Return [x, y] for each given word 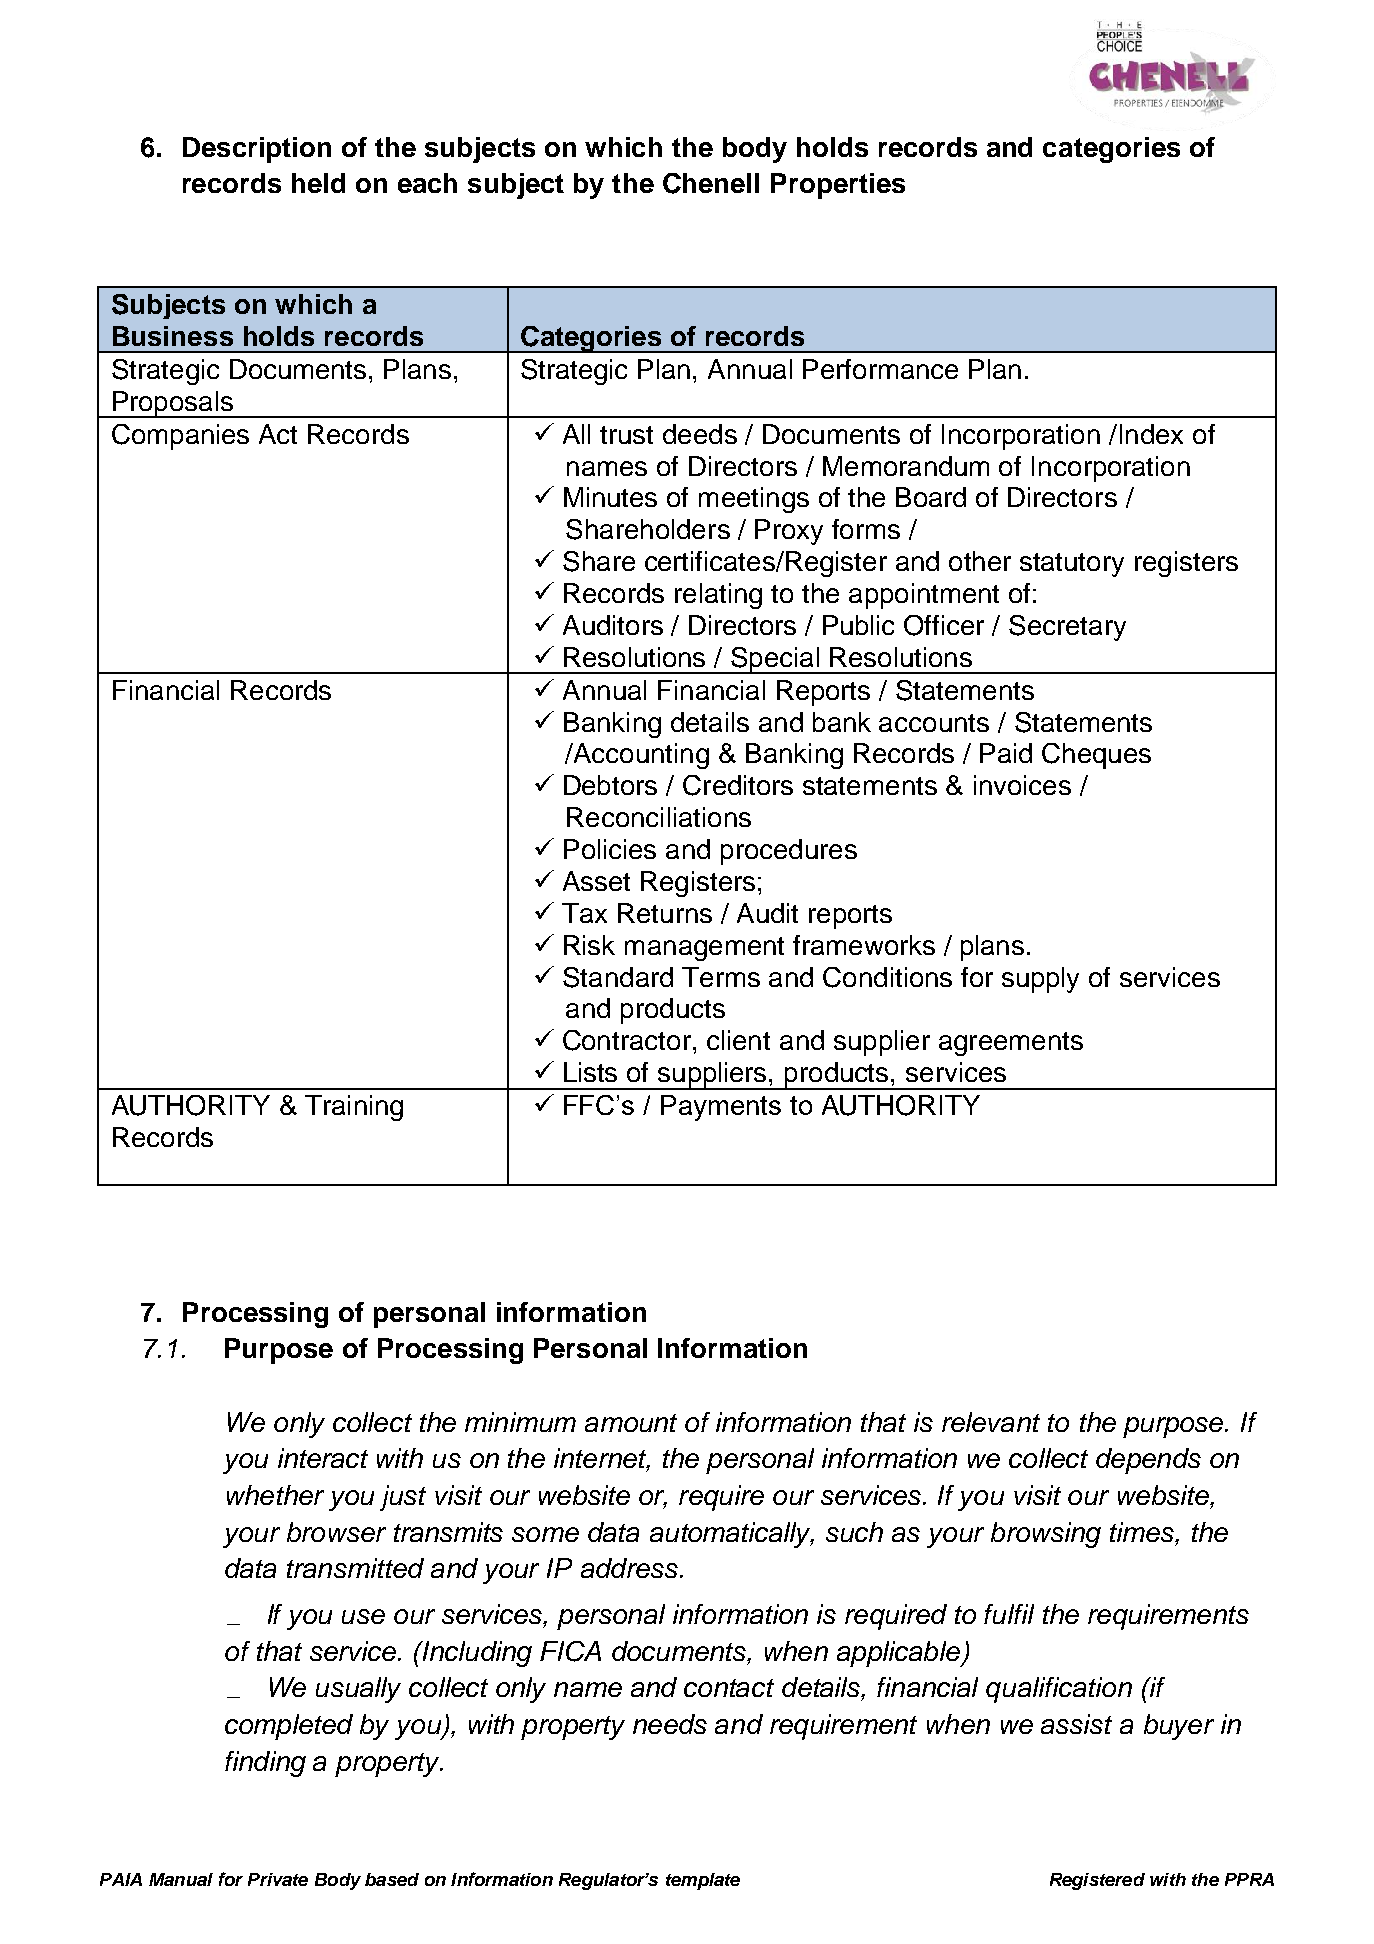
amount [631, 1423]
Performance [880, 369]
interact [323, 1458]
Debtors [610, 785]
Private [278, 1879]
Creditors [738, 785]
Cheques [1096, 756]
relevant [991, 1422]
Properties [838, 186]
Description [257, 150]
